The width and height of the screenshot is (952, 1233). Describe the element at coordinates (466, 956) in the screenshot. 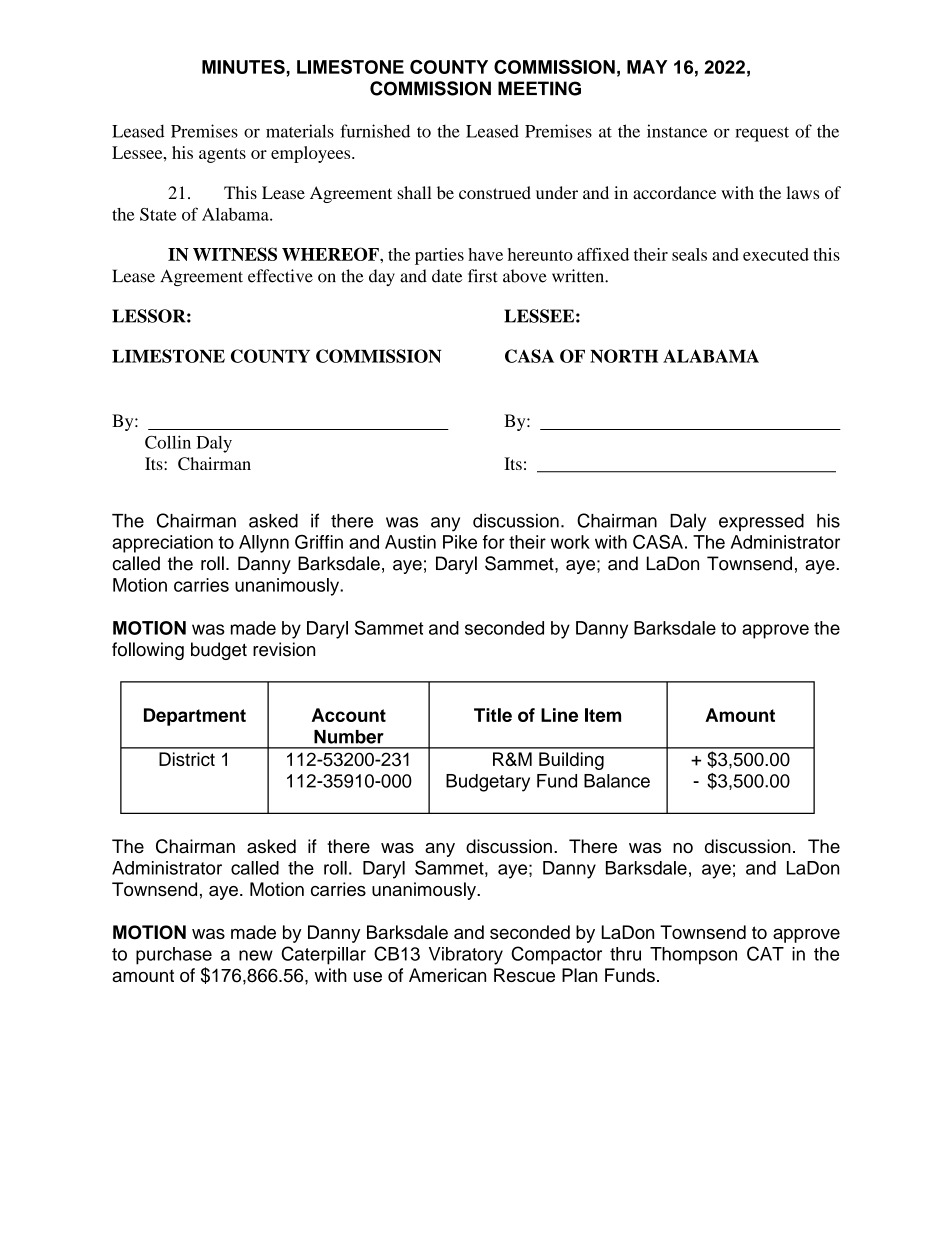

I see `Vibratory` at that location.
